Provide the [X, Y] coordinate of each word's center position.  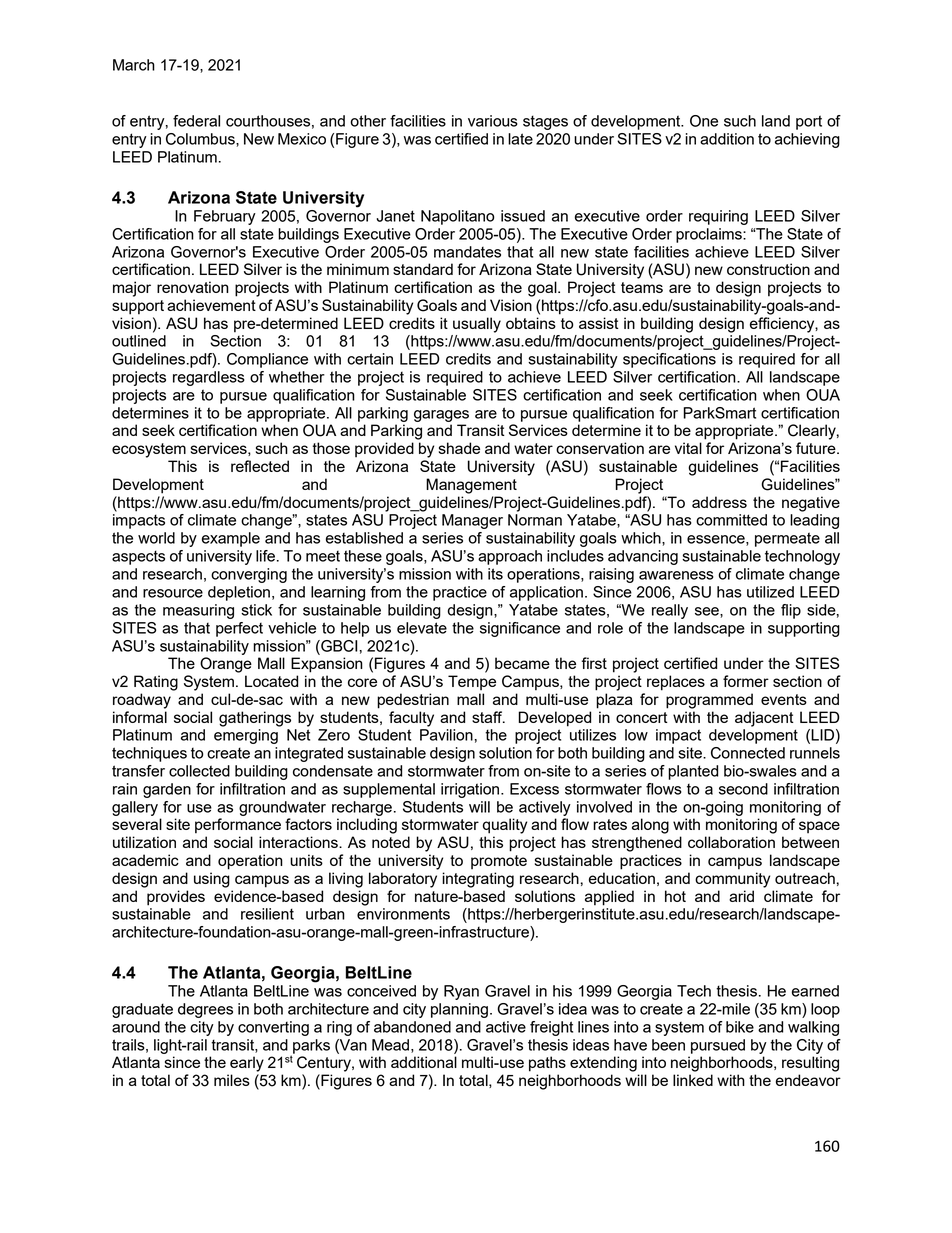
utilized [770, 592]
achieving [807, 140]
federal [196, 121]
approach [510, 557]
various [493, 121]
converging [249, 575]
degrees [205, 1010]
